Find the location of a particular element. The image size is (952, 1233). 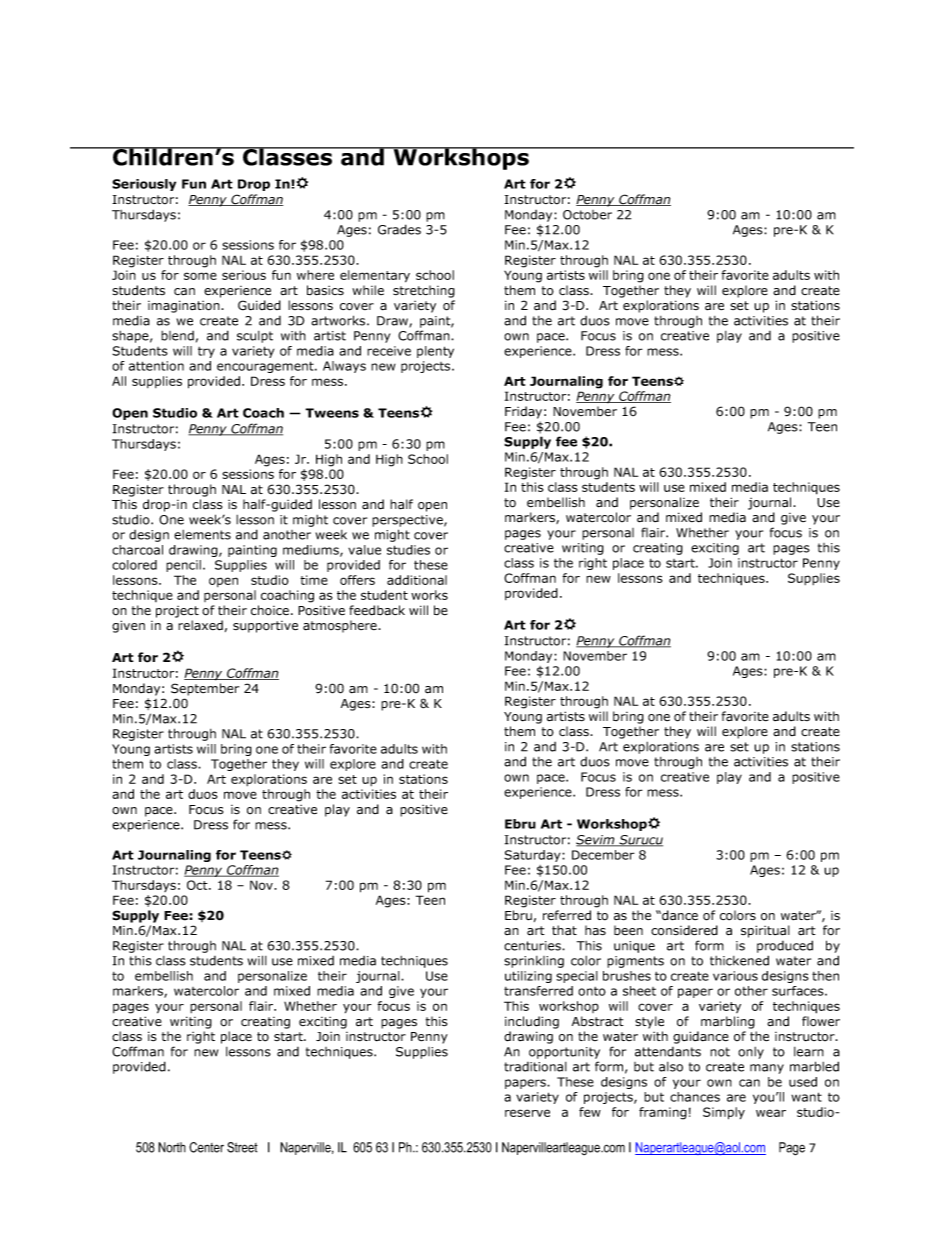

feedback is located at coordinates (377, 610).
